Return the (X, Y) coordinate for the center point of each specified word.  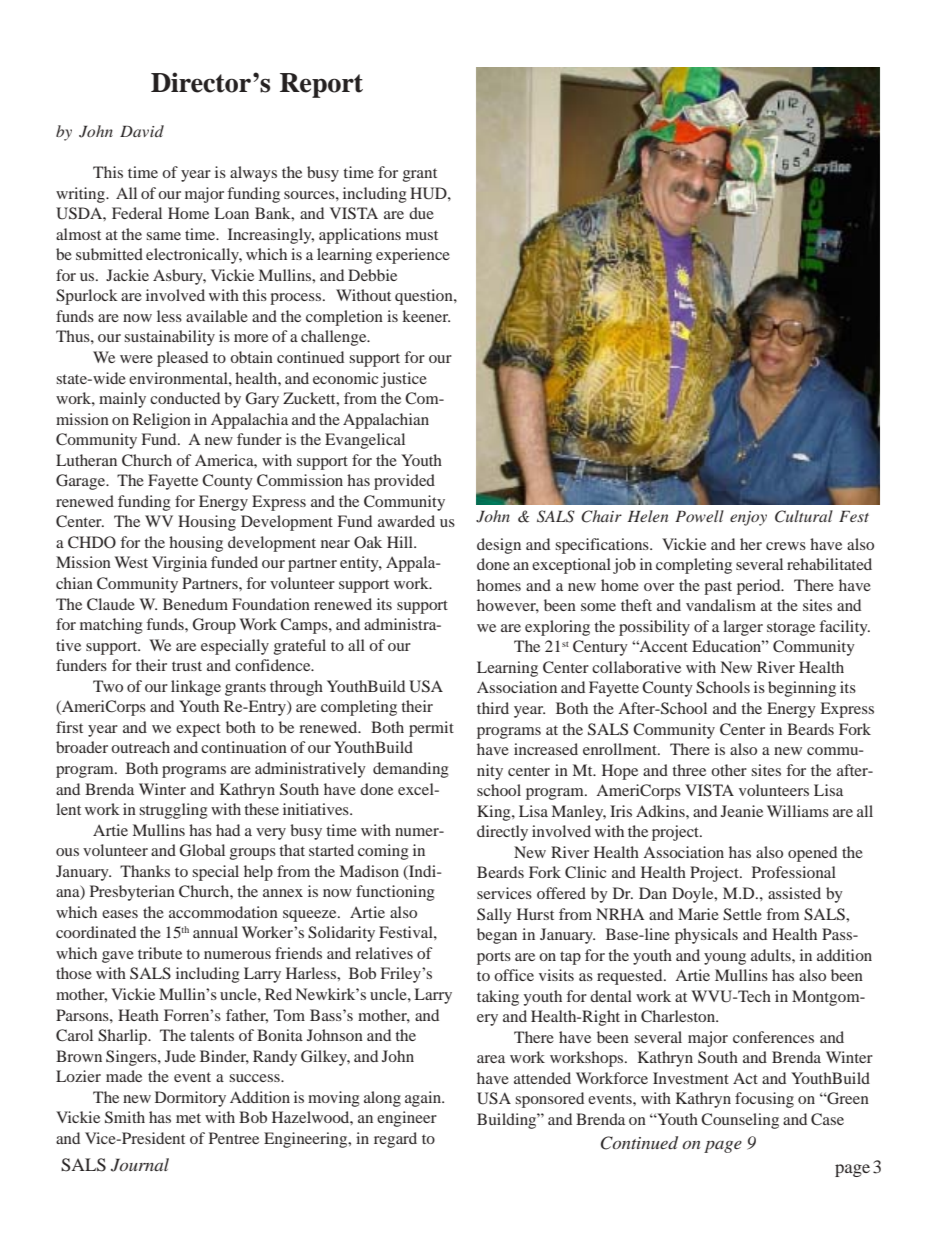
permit (431, 729)
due (421, 213)
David (142, 131)
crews (786, 546)
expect (198, 730)
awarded (406, 521)
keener (426, 316)
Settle (742, 914)
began (497, 936)
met (188, 1118)
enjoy (748, 518)
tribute (160, 953)
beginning (802, 689)
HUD (429, 193)
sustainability (169, 338)
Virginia (179, 564)
